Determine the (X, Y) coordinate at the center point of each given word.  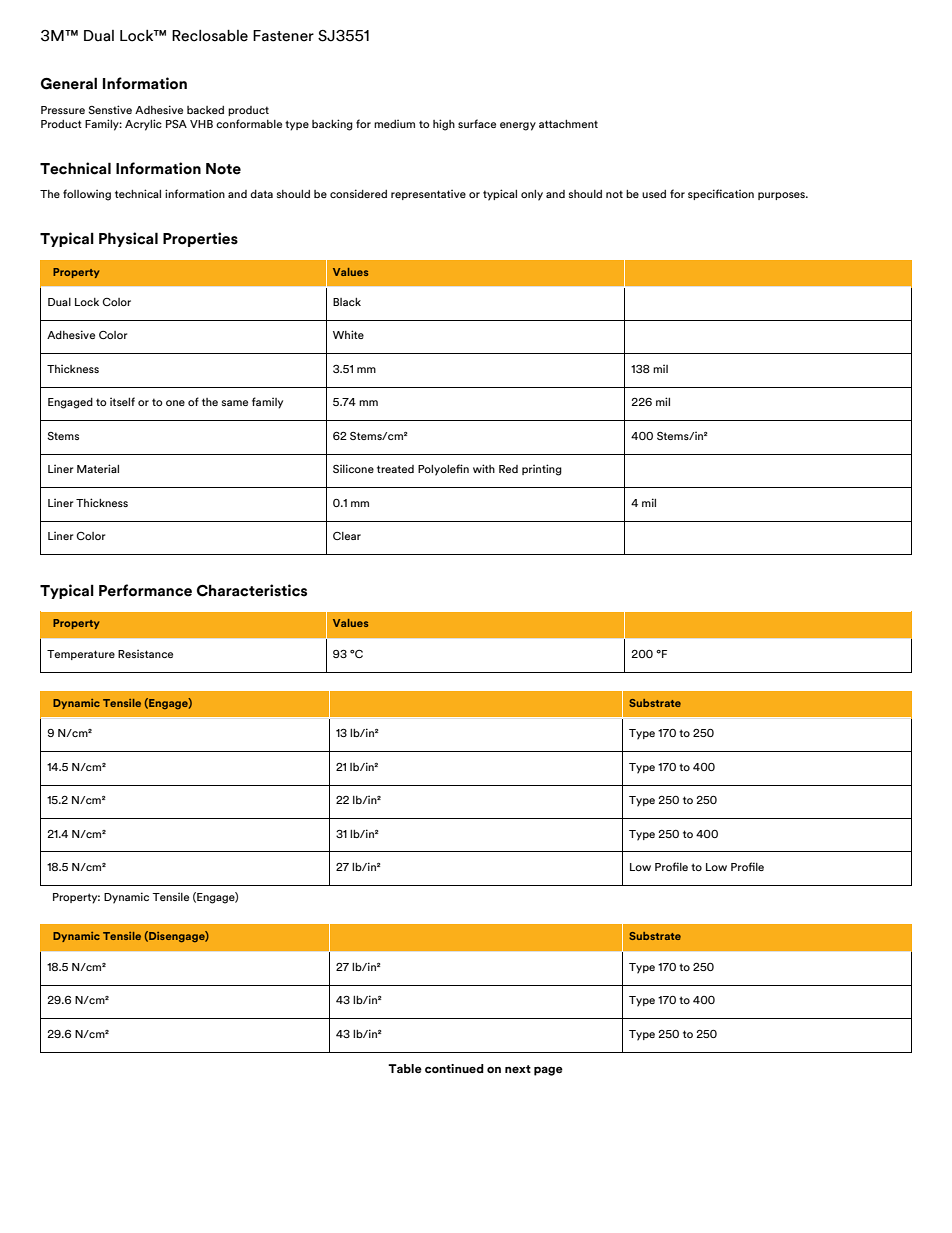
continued (454, 1068)
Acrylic (143, 125)
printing (542, 470)
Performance (145, 590)
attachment (568, 124)
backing (332, 125)
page (548, 1071)
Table (405, 1068)
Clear (347, 536)
